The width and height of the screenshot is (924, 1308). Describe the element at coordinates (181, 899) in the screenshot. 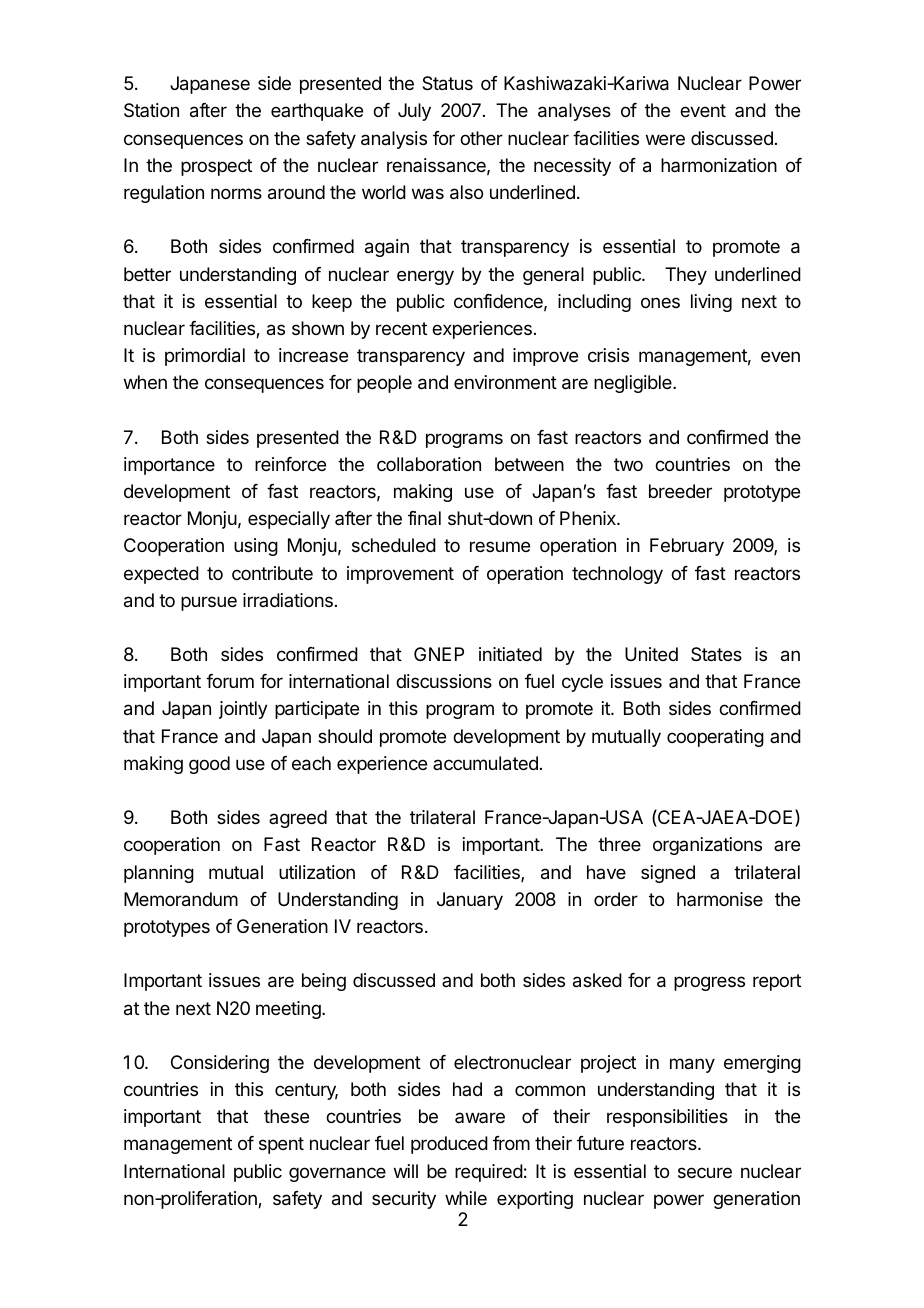

I see `Memorandum` at that location.
